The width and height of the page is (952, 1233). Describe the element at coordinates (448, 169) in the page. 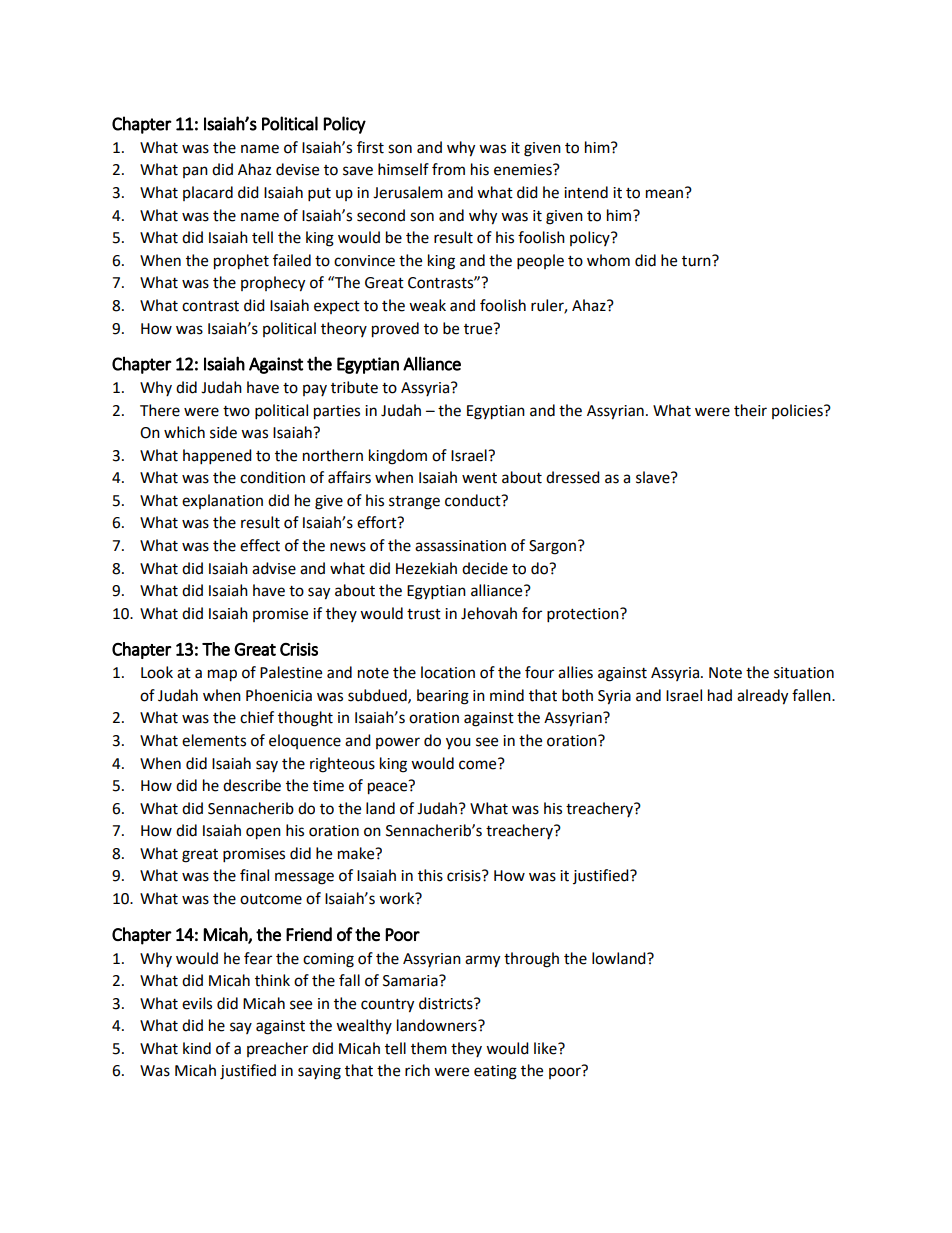

I see `from` at that location.
